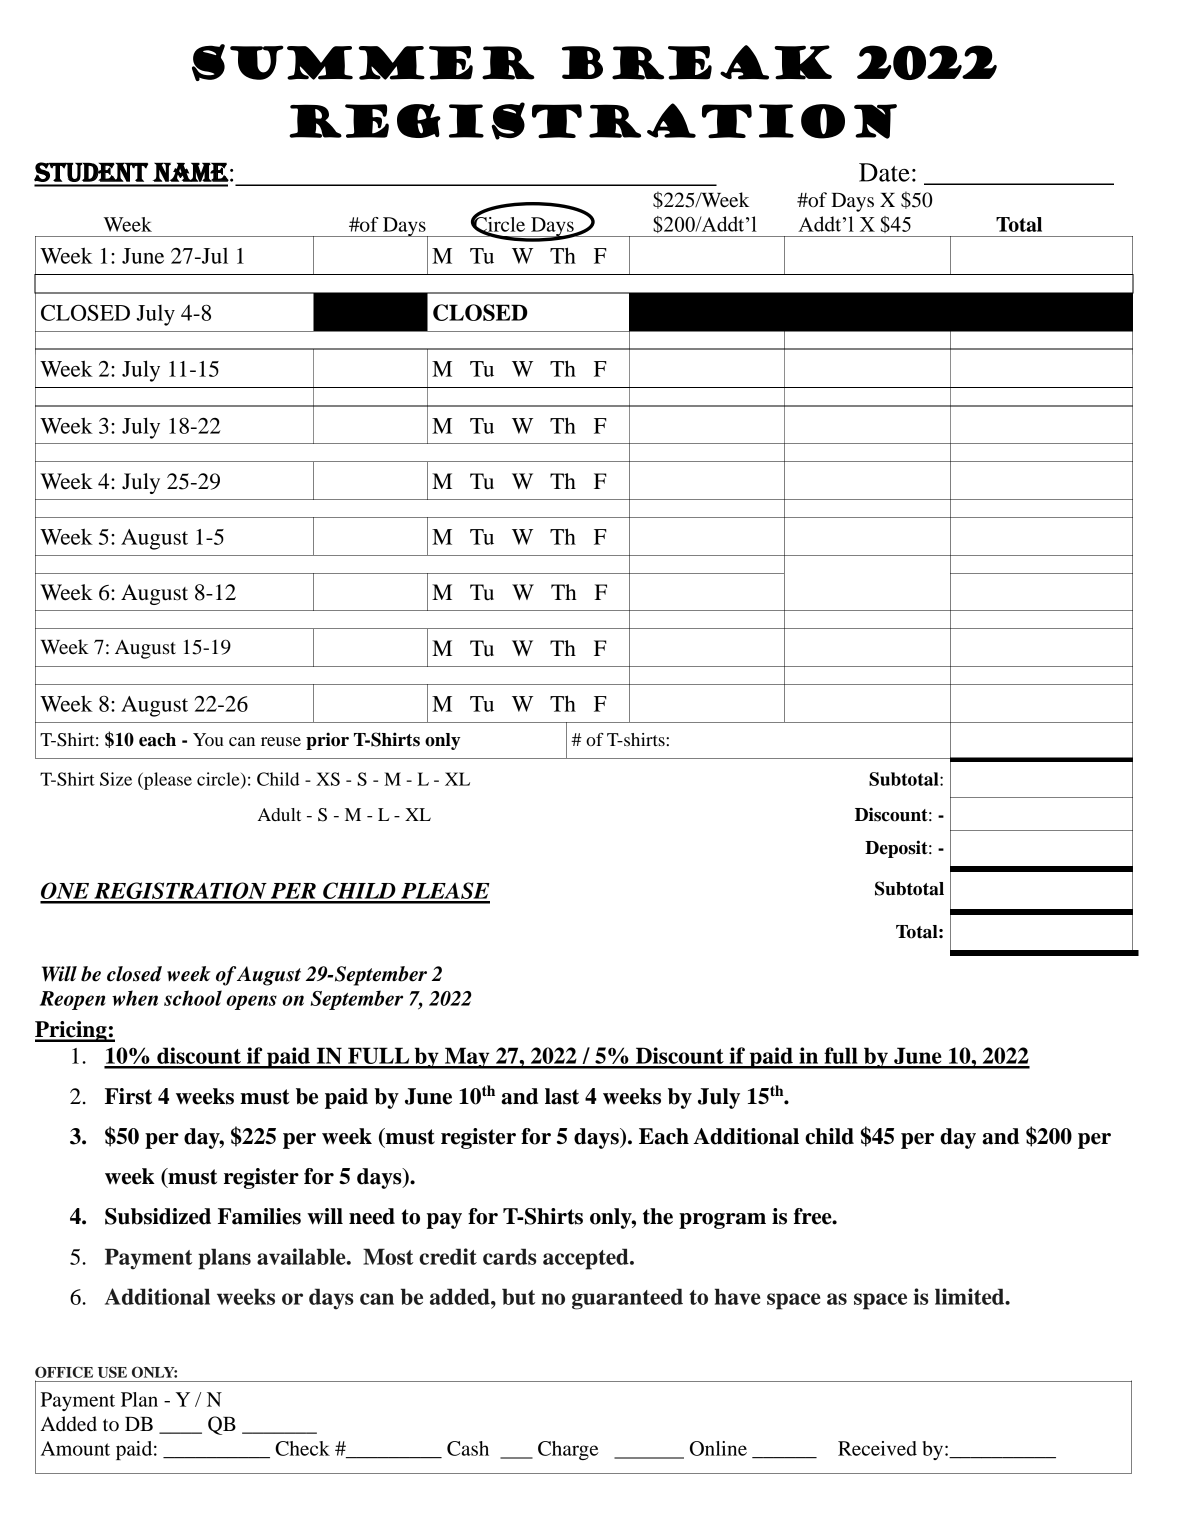 Image resolution: width=1185 pixels, height=1534 pixels. Describe the element at coordinates (697, 62) in the document. I see `Break` at that location.
